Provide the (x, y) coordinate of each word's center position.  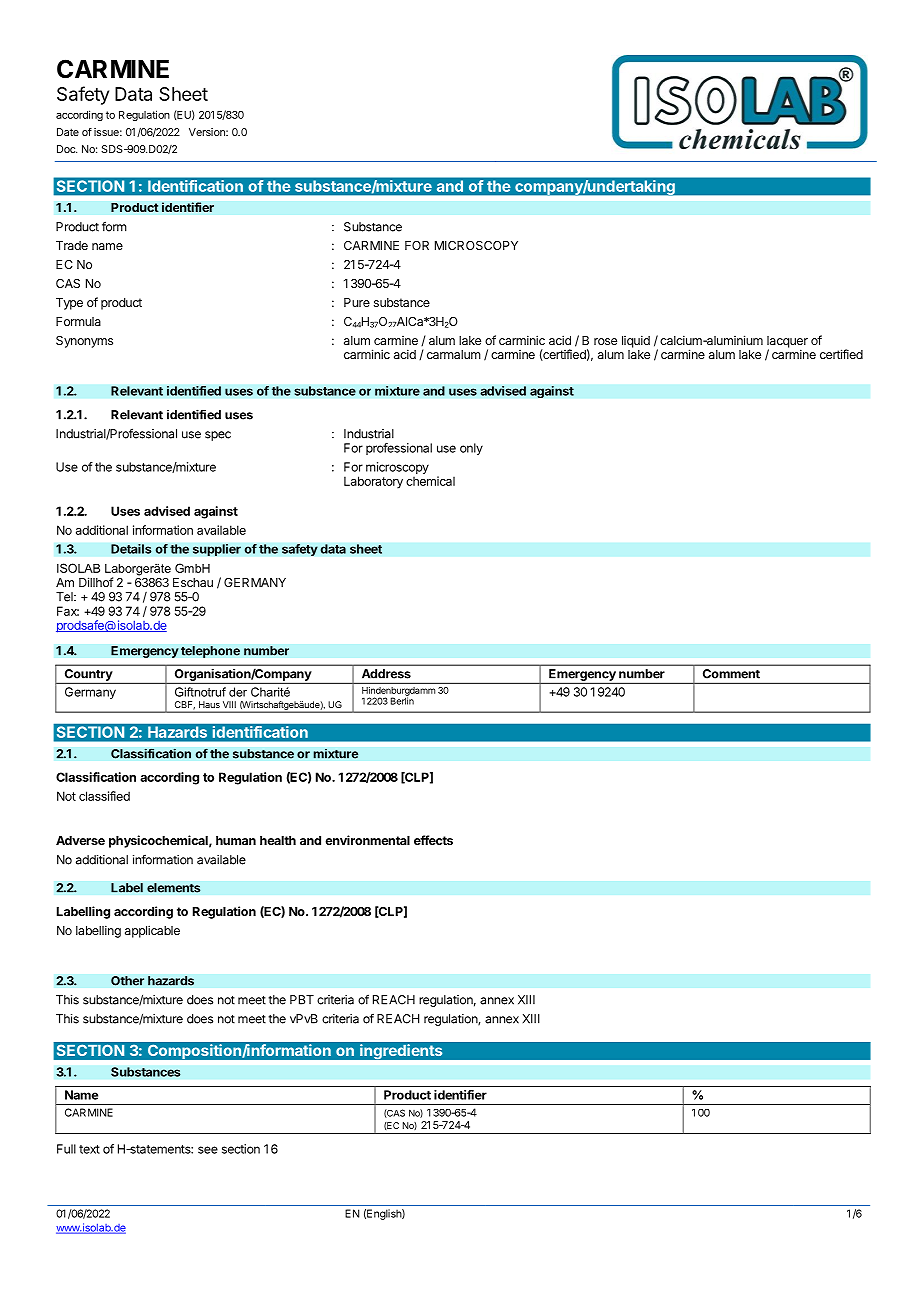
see (208, 1150)
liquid (636, 341)
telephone (210, 652)
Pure (357, 302)
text (89, 1149)
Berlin (402, 700)
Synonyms (84, 342)
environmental (367, 840)
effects (433, 840)
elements (174, 888)
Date (68, 132)
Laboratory (373, 482)
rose (605, 341)
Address (386, 674)
